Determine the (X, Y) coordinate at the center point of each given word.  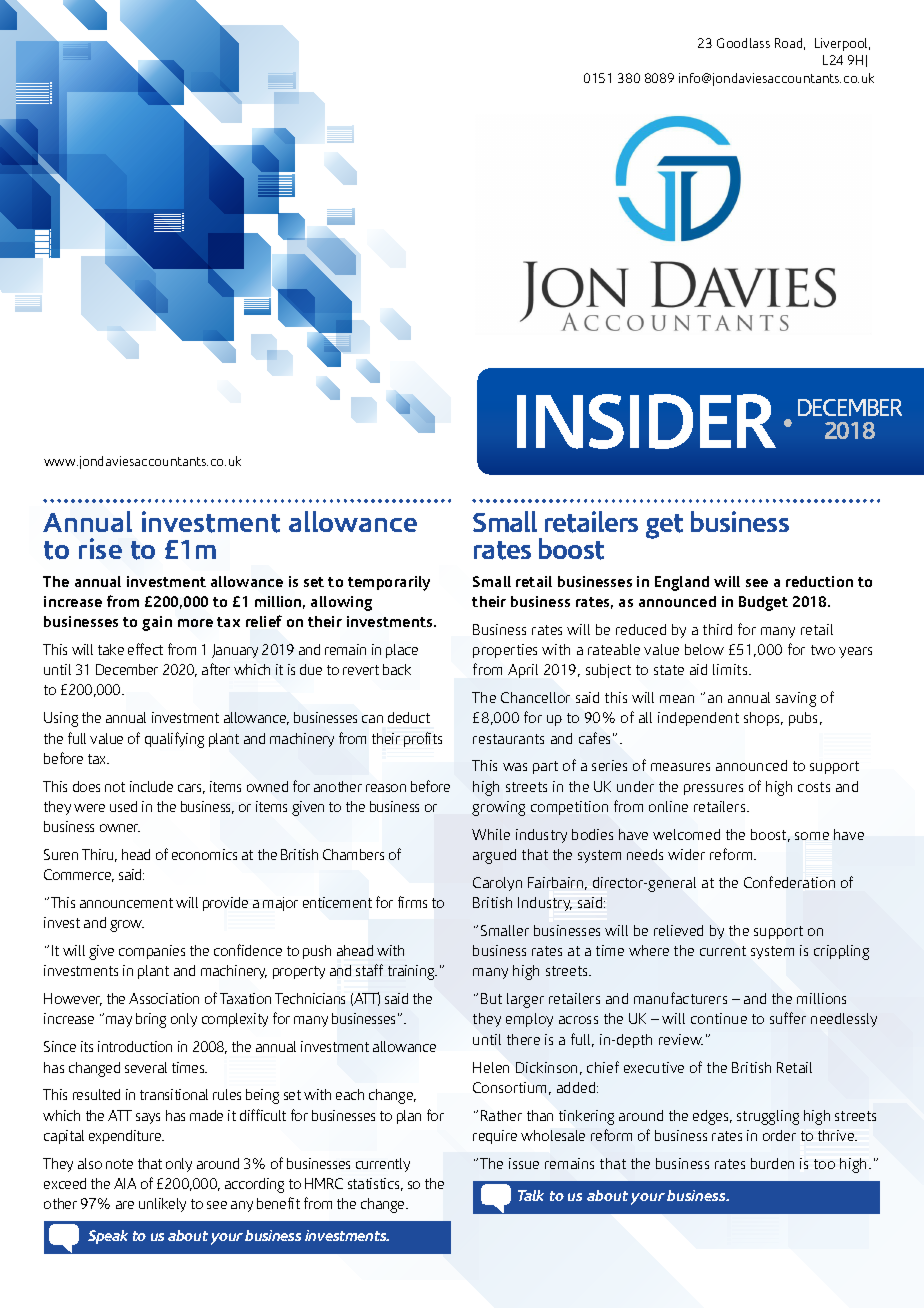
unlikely (162, 1205)
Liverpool (842, 44)
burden (772, 1163)
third (717, 629)
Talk (531, 1195)
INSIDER (646, 421)
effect (145, 649)
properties (505, 651)
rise (100, 548)
